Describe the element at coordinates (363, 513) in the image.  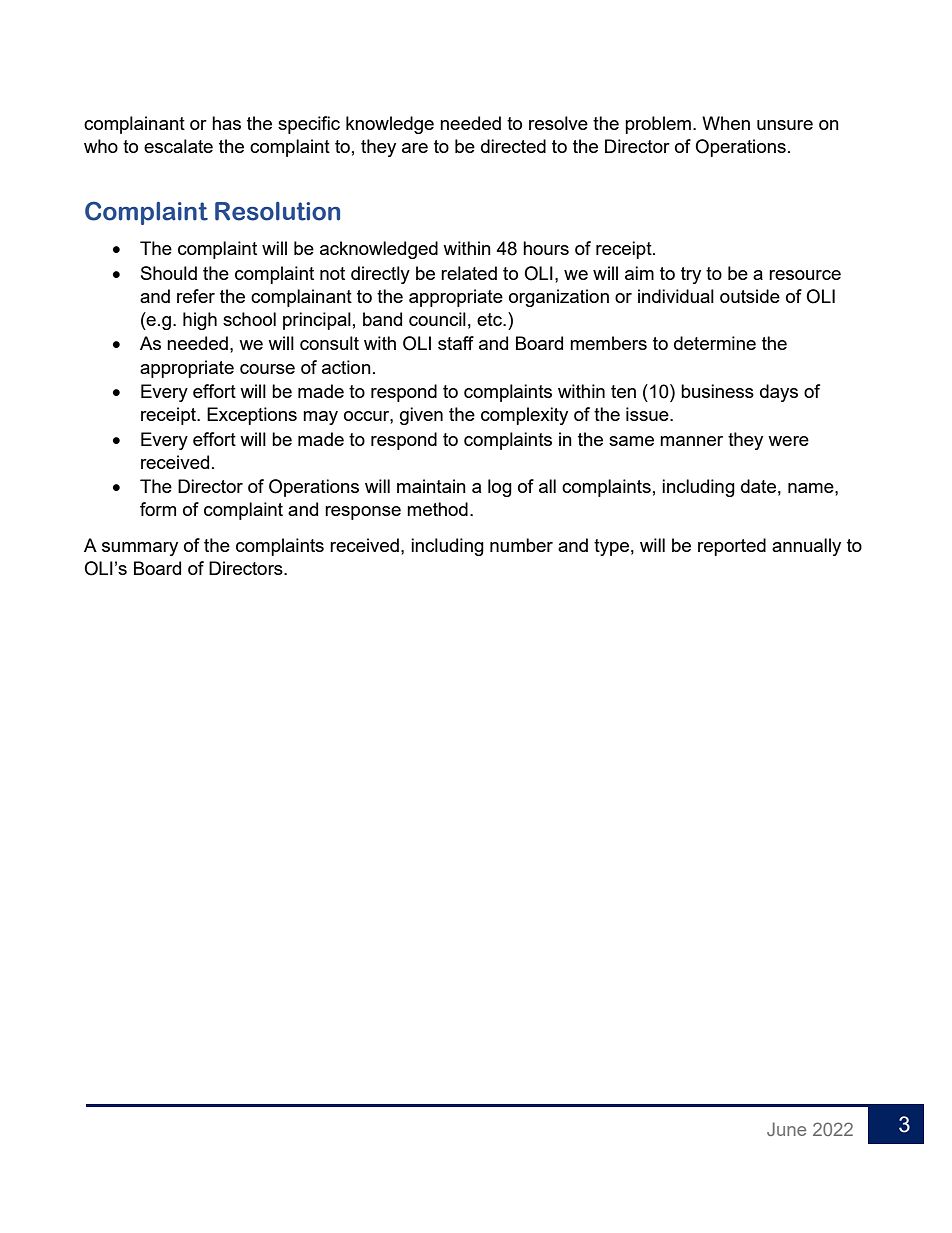
I see `response` at that location.
